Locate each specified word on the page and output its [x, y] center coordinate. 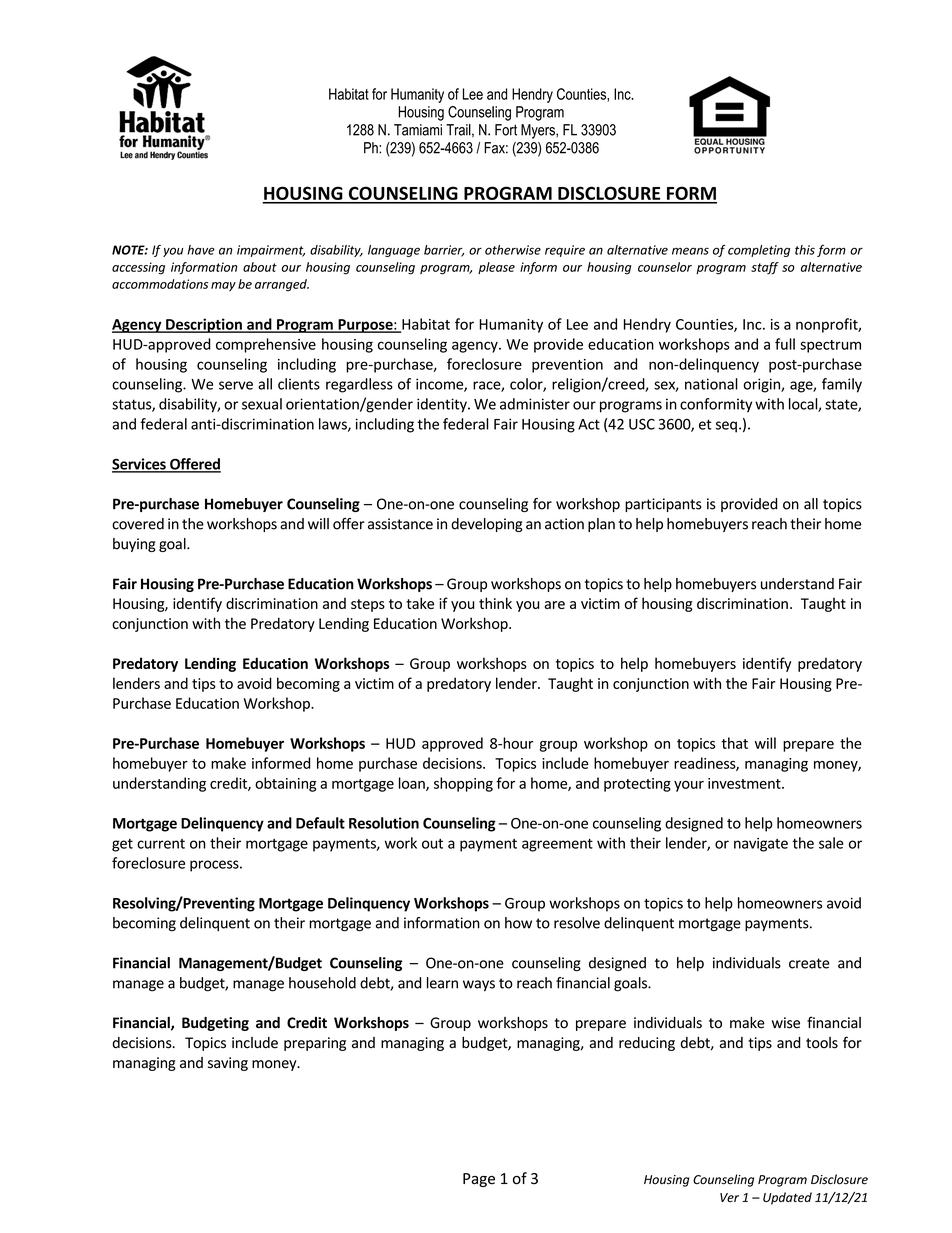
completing [759, 251]
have [201, 250]
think [495, 603]
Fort [506, 130]
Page [479, 1180]
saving [228, 1064]
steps [368, 605]
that [735, 743]
